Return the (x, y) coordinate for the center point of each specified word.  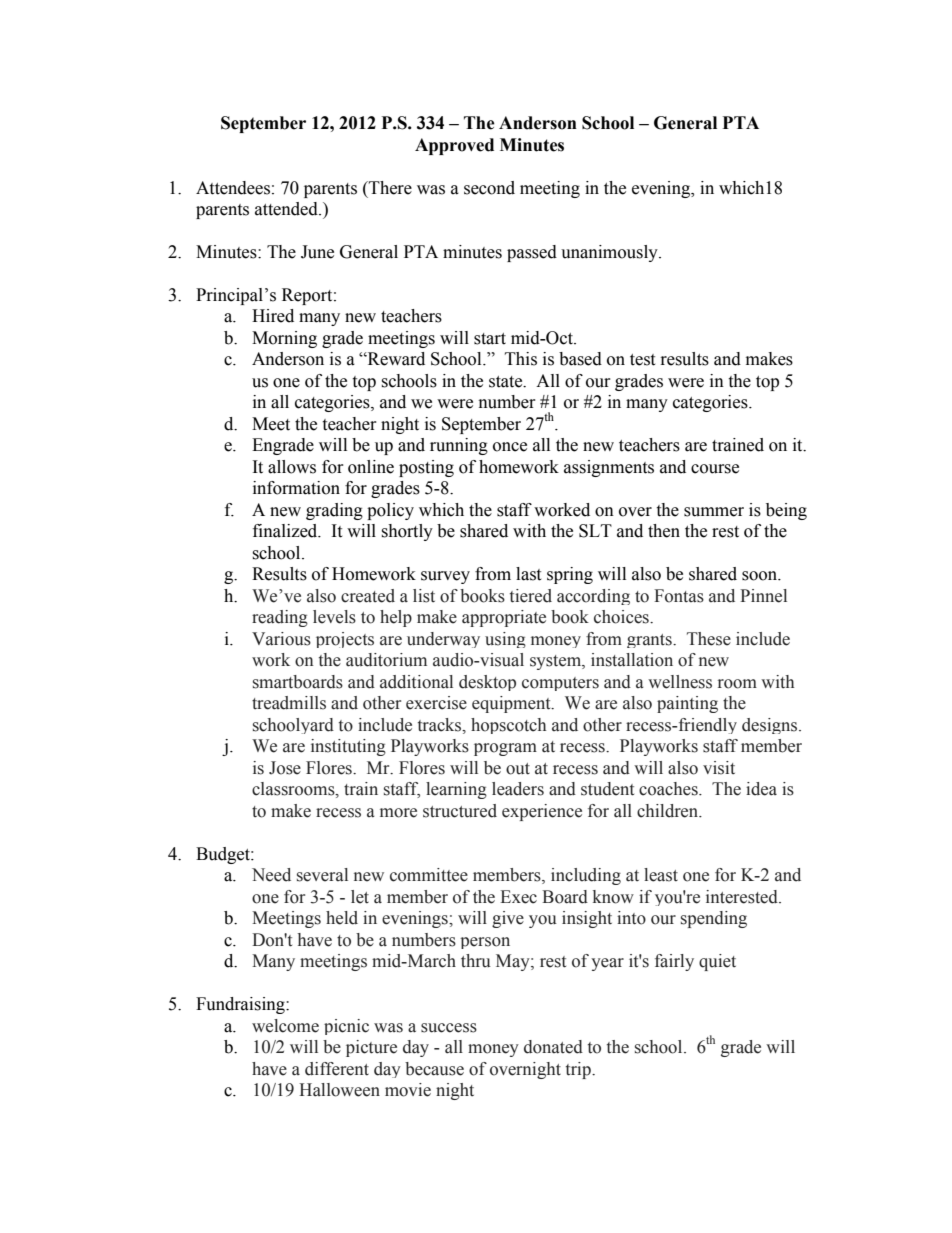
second (489, 188)
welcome (285, 1026)
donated (553, 1047)
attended (287, 209)
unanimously (610, 253)
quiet (717, 962)
